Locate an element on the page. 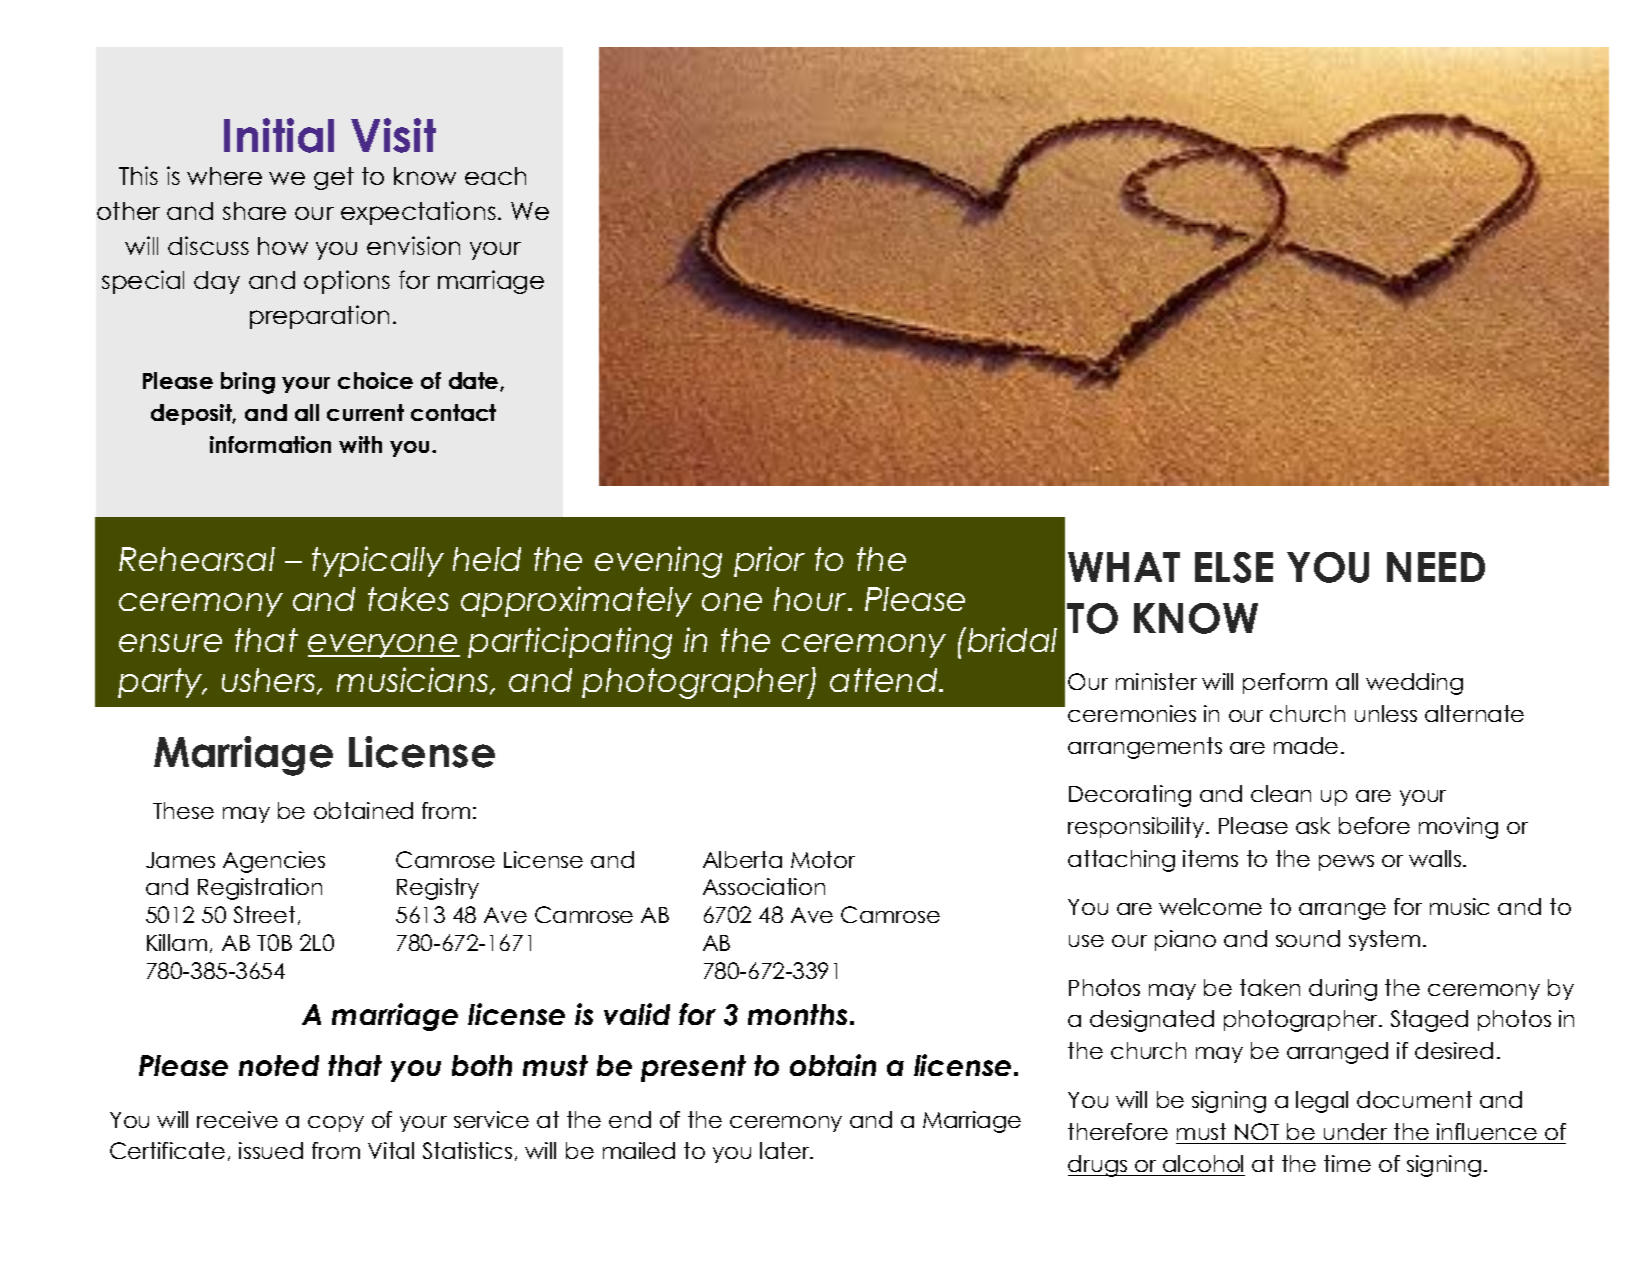  perform is located at coordinates (1285, 683).
